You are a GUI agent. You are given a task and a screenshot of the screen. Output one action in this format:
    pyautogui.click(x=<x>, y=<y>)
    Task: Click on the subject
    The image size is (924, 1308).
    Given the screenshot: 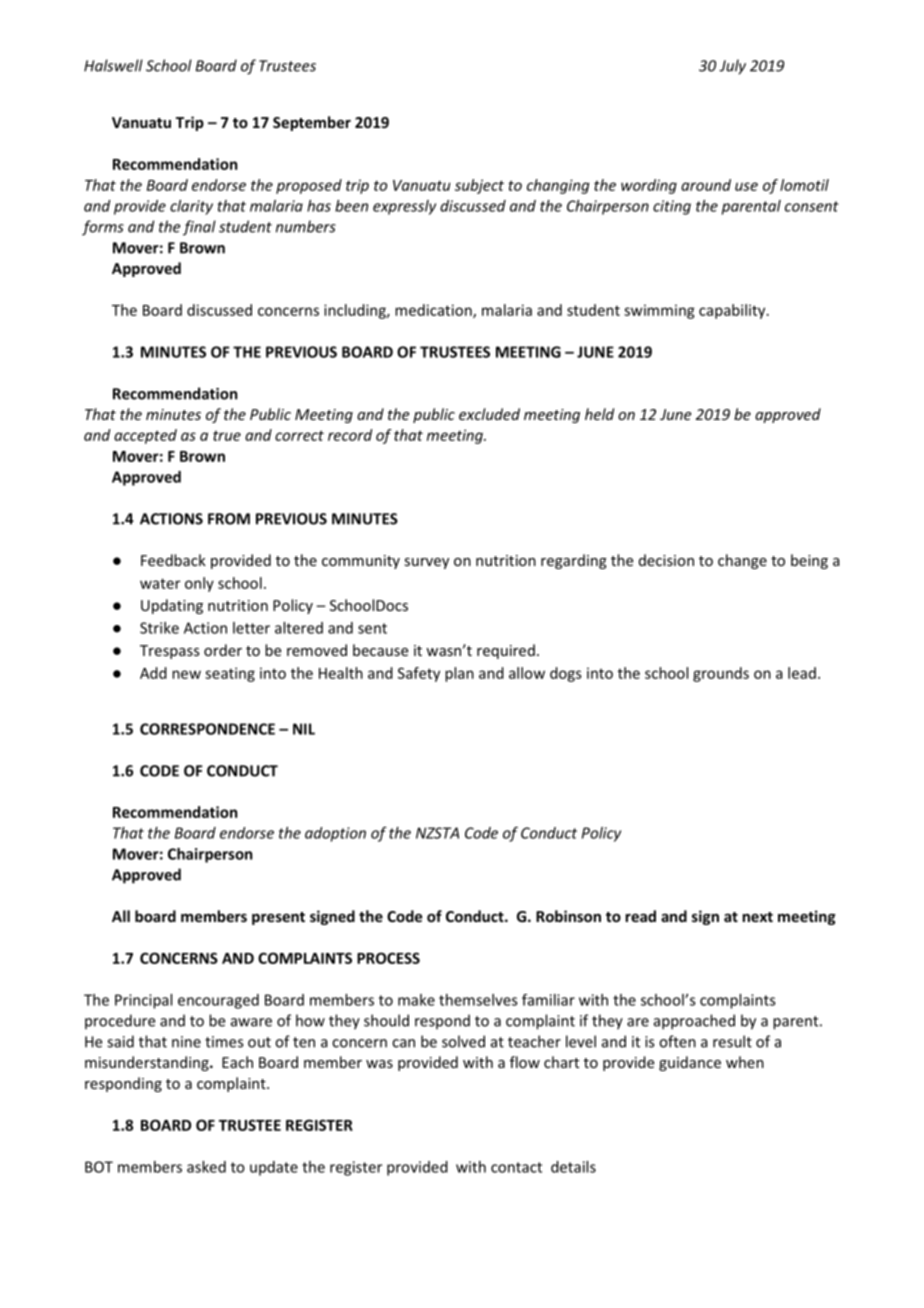 What is the action you would take?
    pyautogui.click(x=479, y=186)
